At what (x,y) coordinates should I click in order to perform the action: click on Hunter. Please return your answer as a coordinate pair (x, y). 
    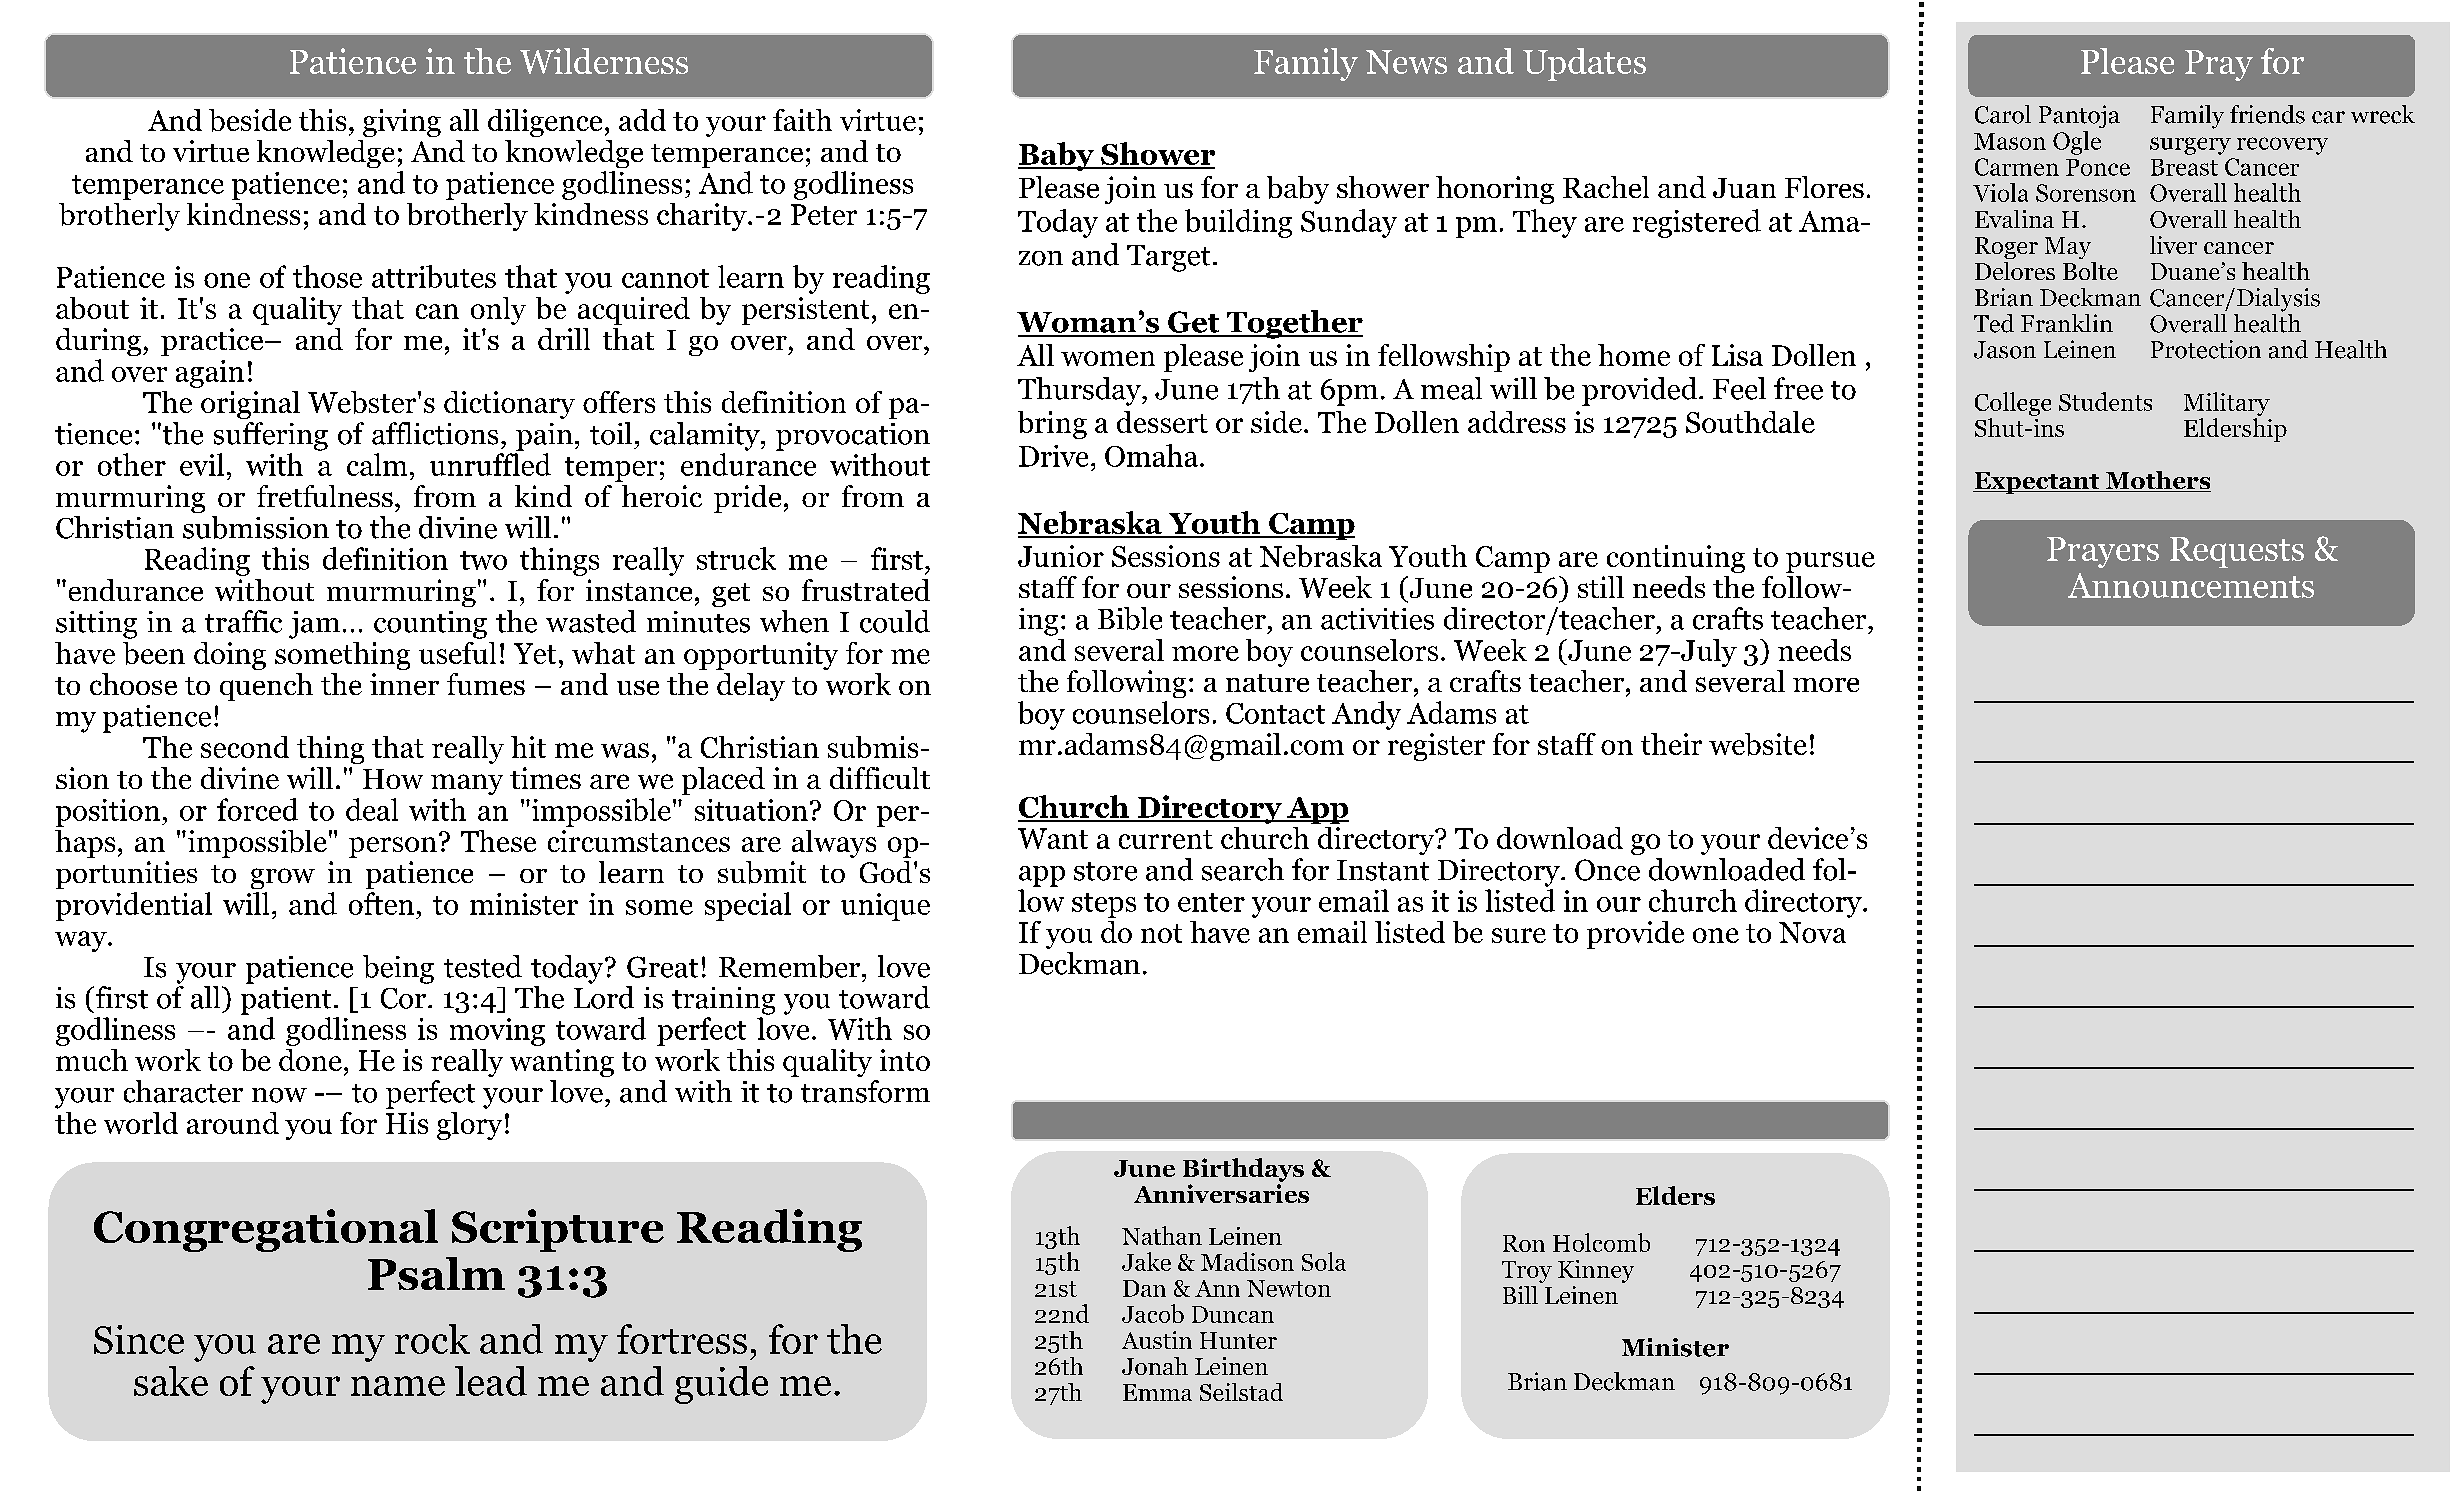
    Looking at the image, I should click on (1238, 1340).
